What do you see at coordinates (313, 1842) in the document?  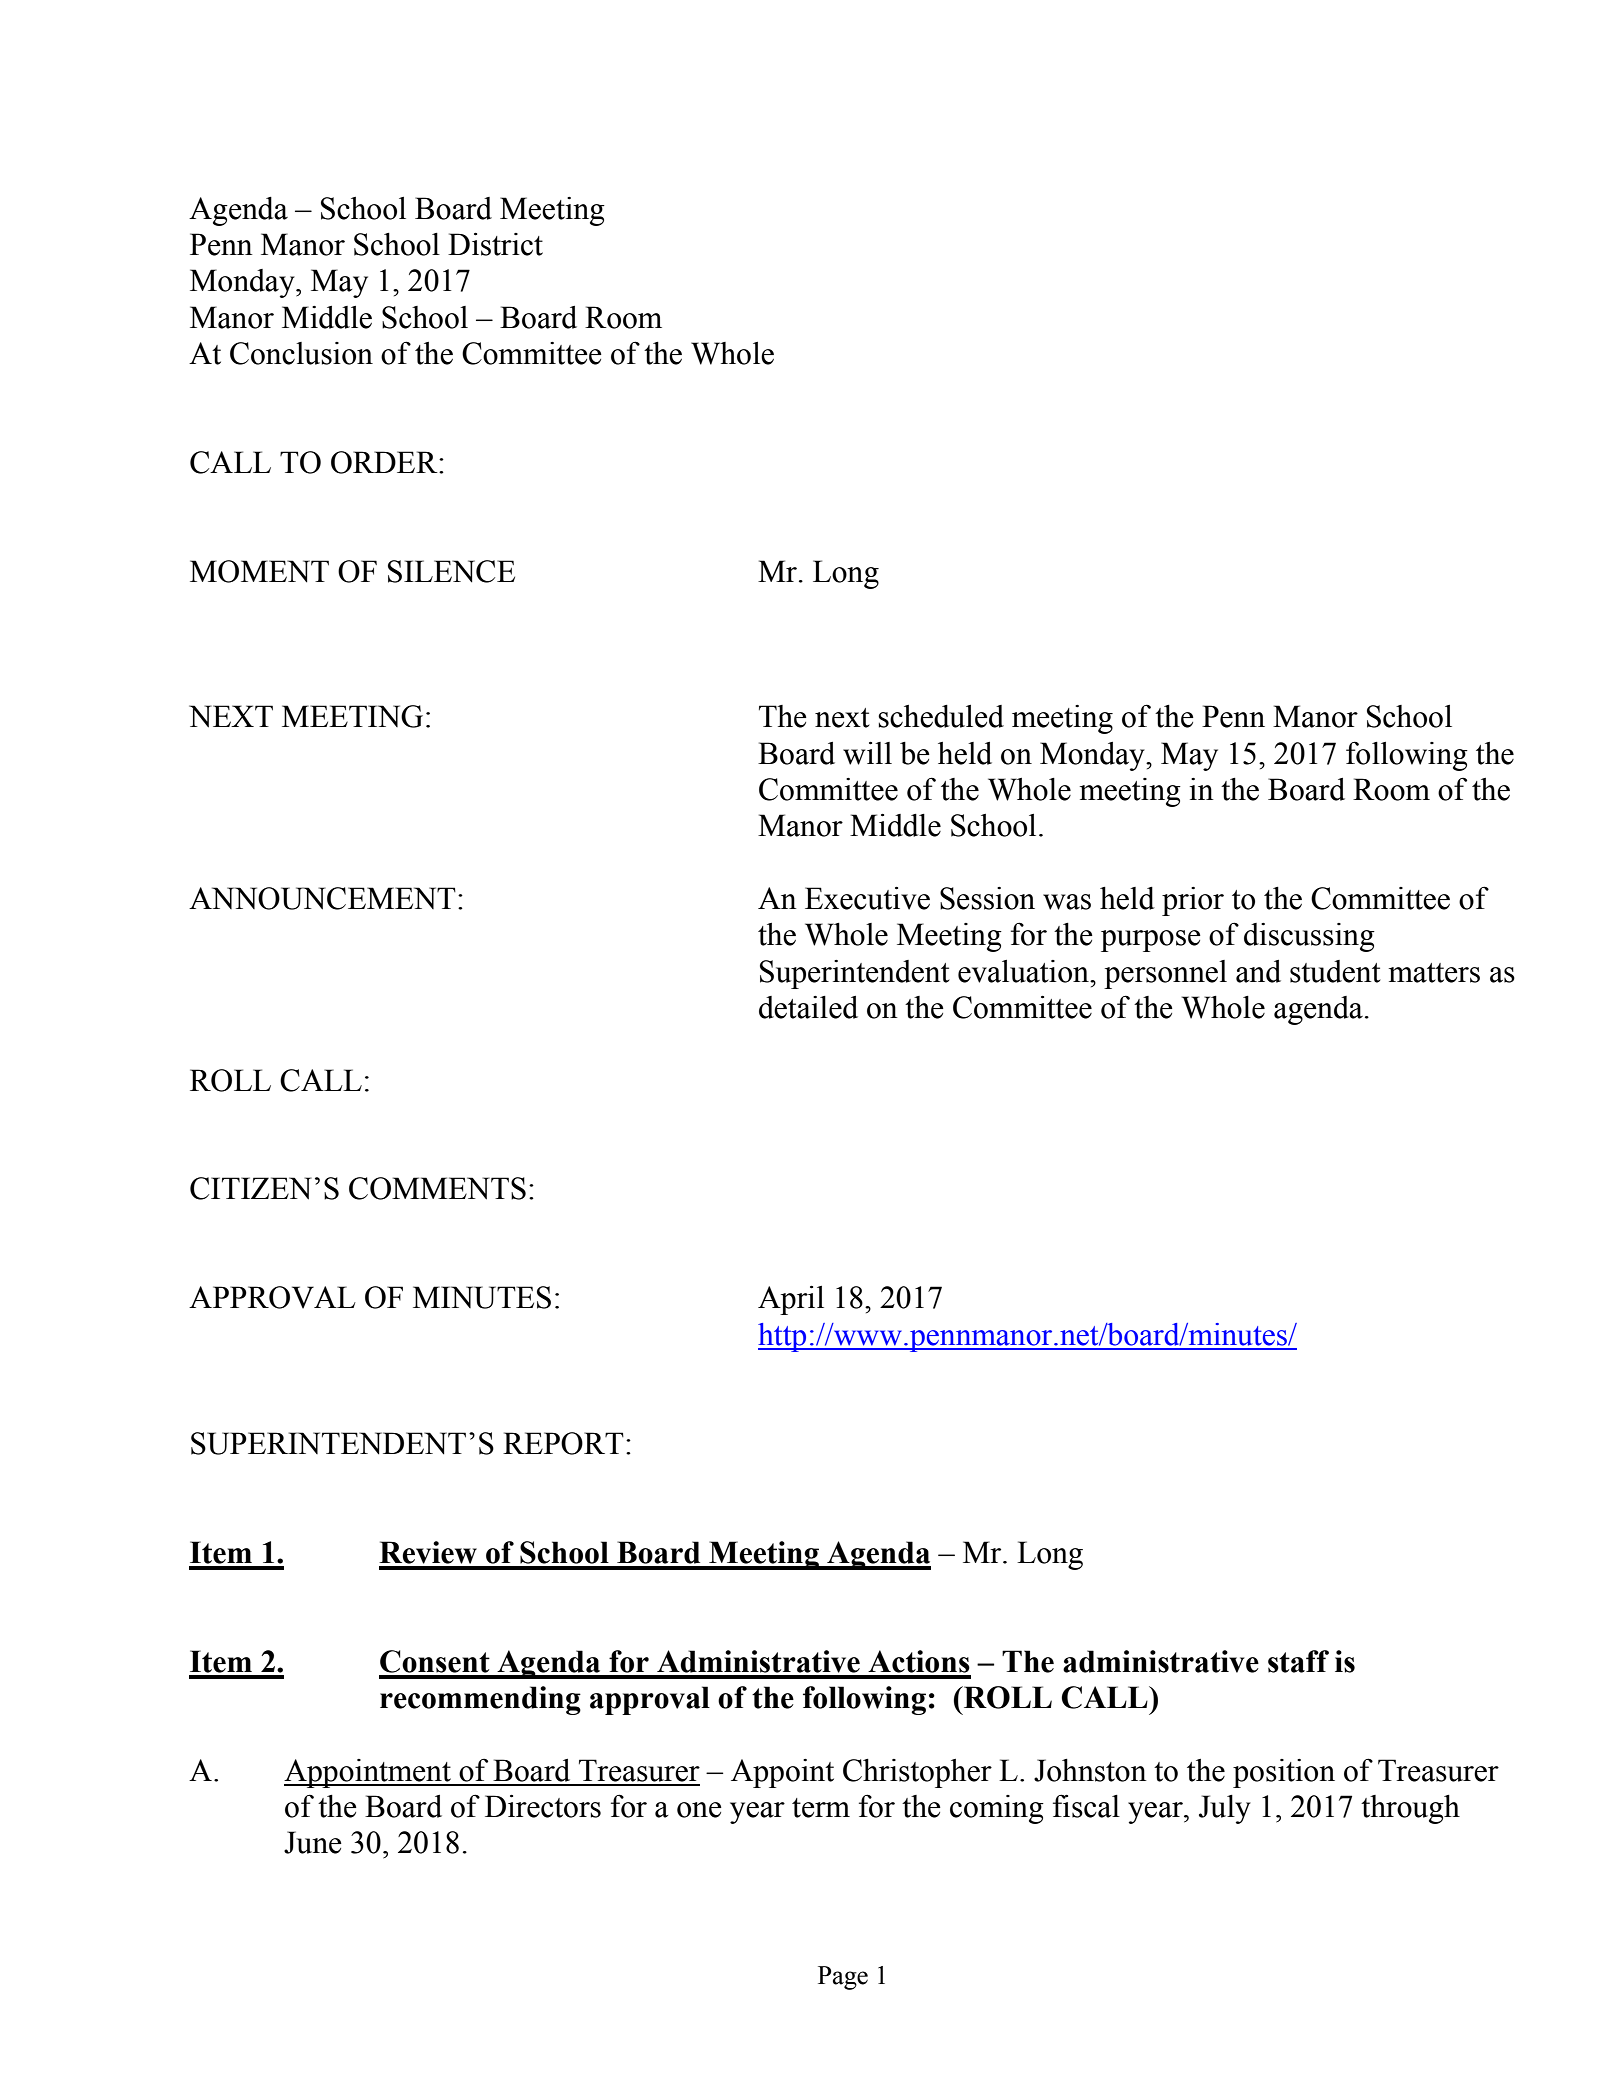 I see `June` at bounding box center [313, 1842].
